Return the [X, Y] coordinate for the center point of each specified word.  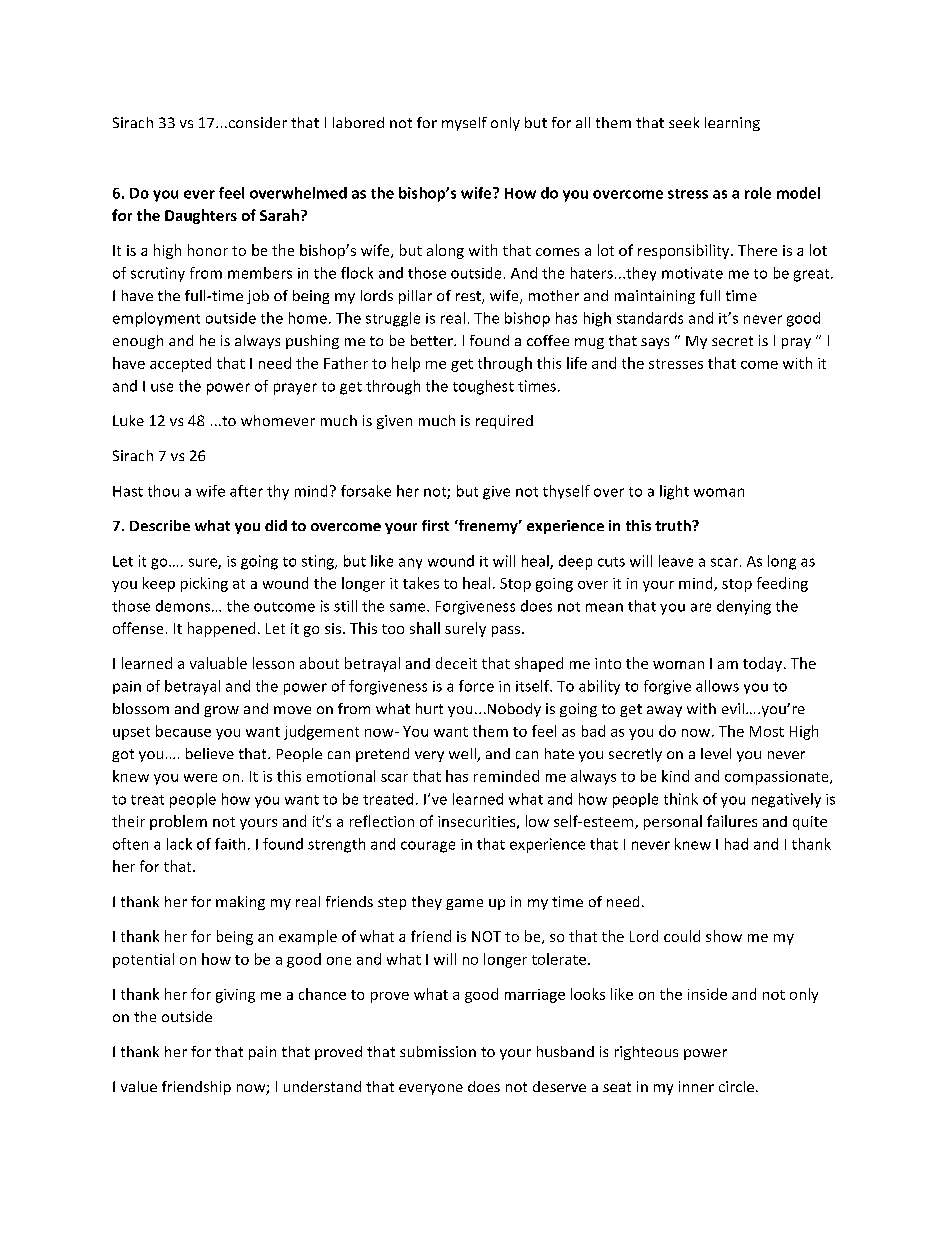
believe [210, 753]
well [463, 755]
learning [732, 124]
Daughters [201, 216]
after [246, 491]
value [139, 1086]
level [716, 753]
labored [358, 122]
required [504, 422]
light [674, 492]
